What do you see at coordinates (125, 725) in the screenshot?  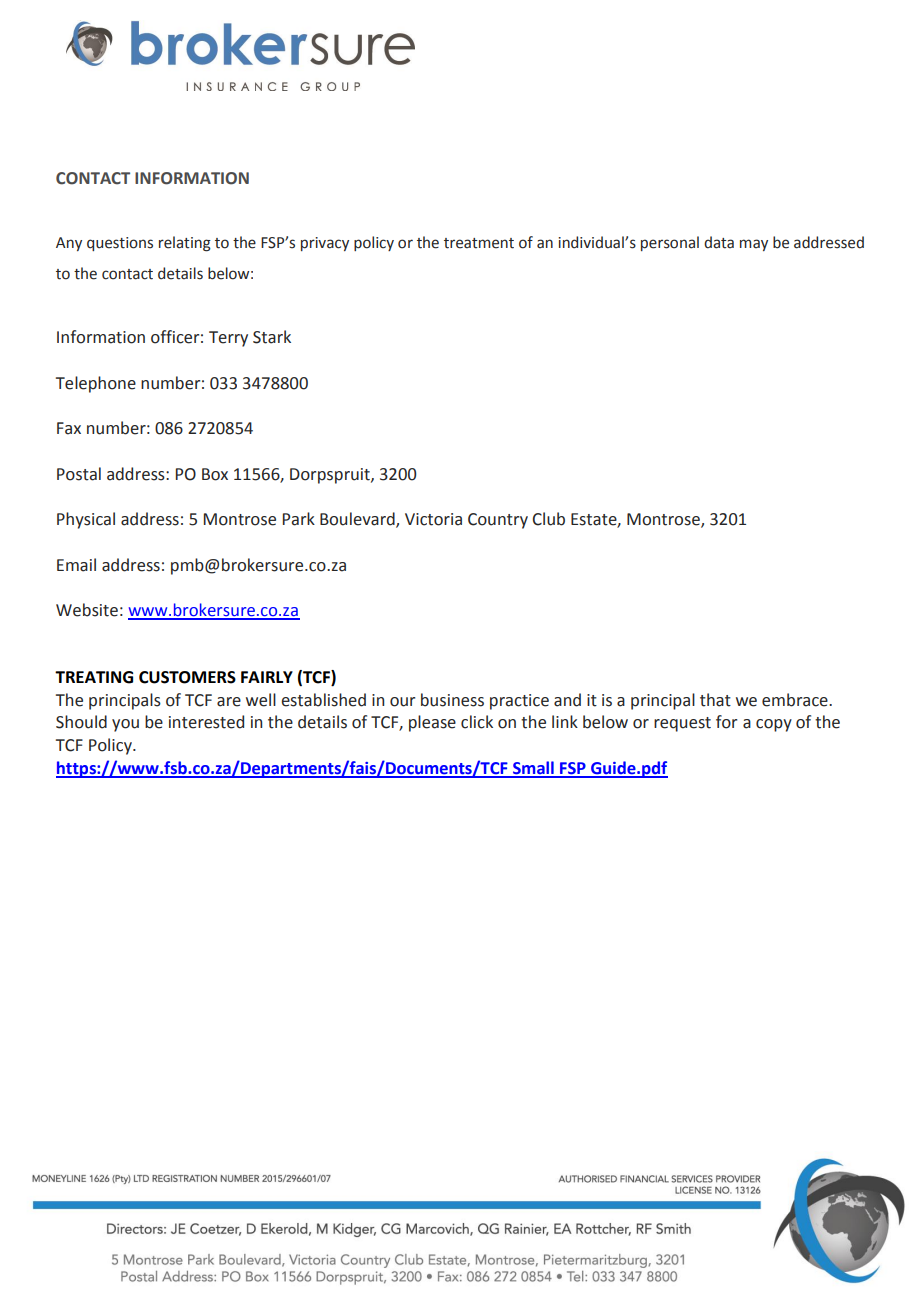 I see `you` at bounding box center [125, 725].
